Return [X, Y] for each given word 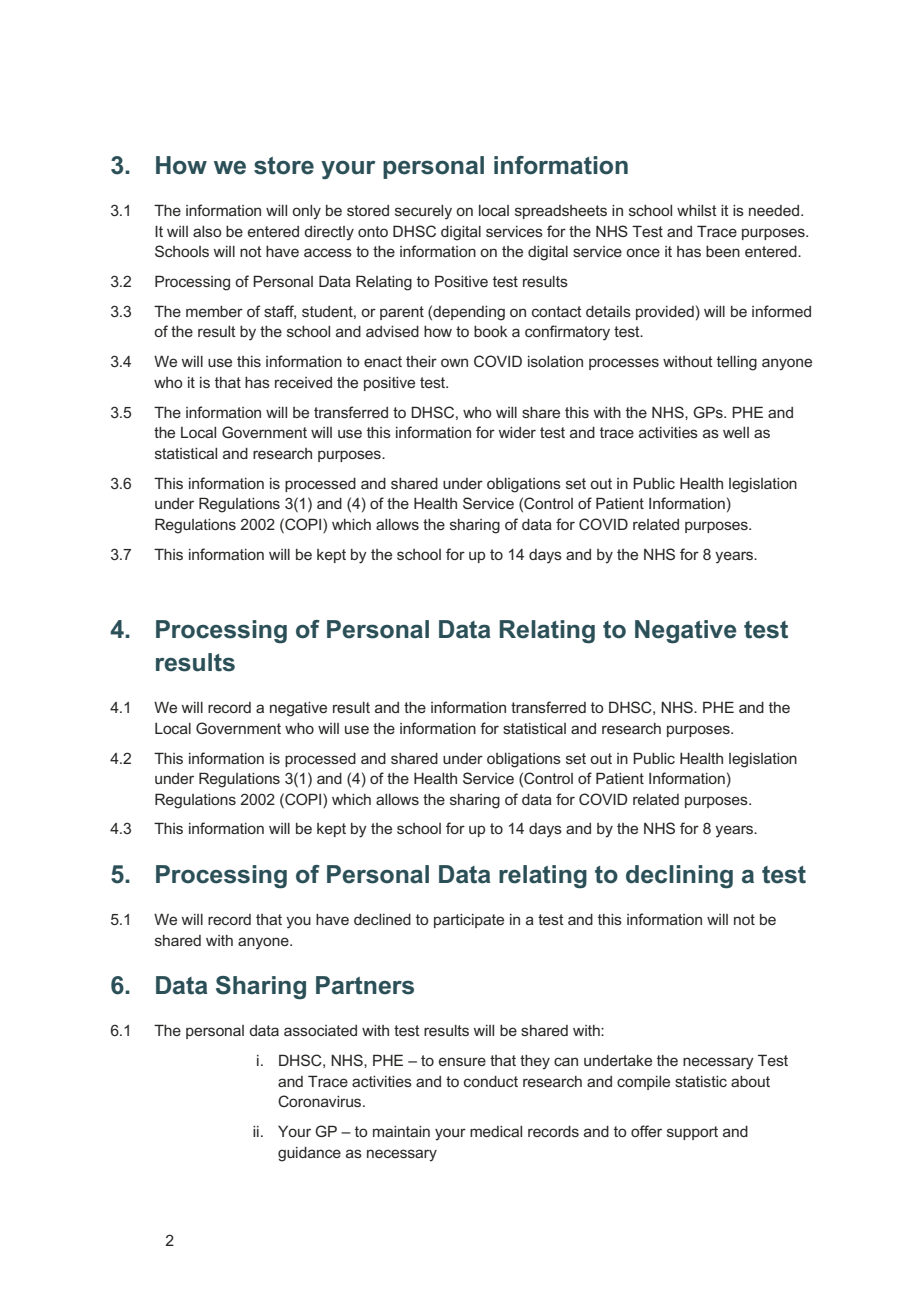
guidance [309, 1154]
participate [469, 921]
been [723, 251]
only [306, 212]
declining [679, 877]
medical [496, 1131]
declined [382, 919]
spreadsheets [561, 212]
